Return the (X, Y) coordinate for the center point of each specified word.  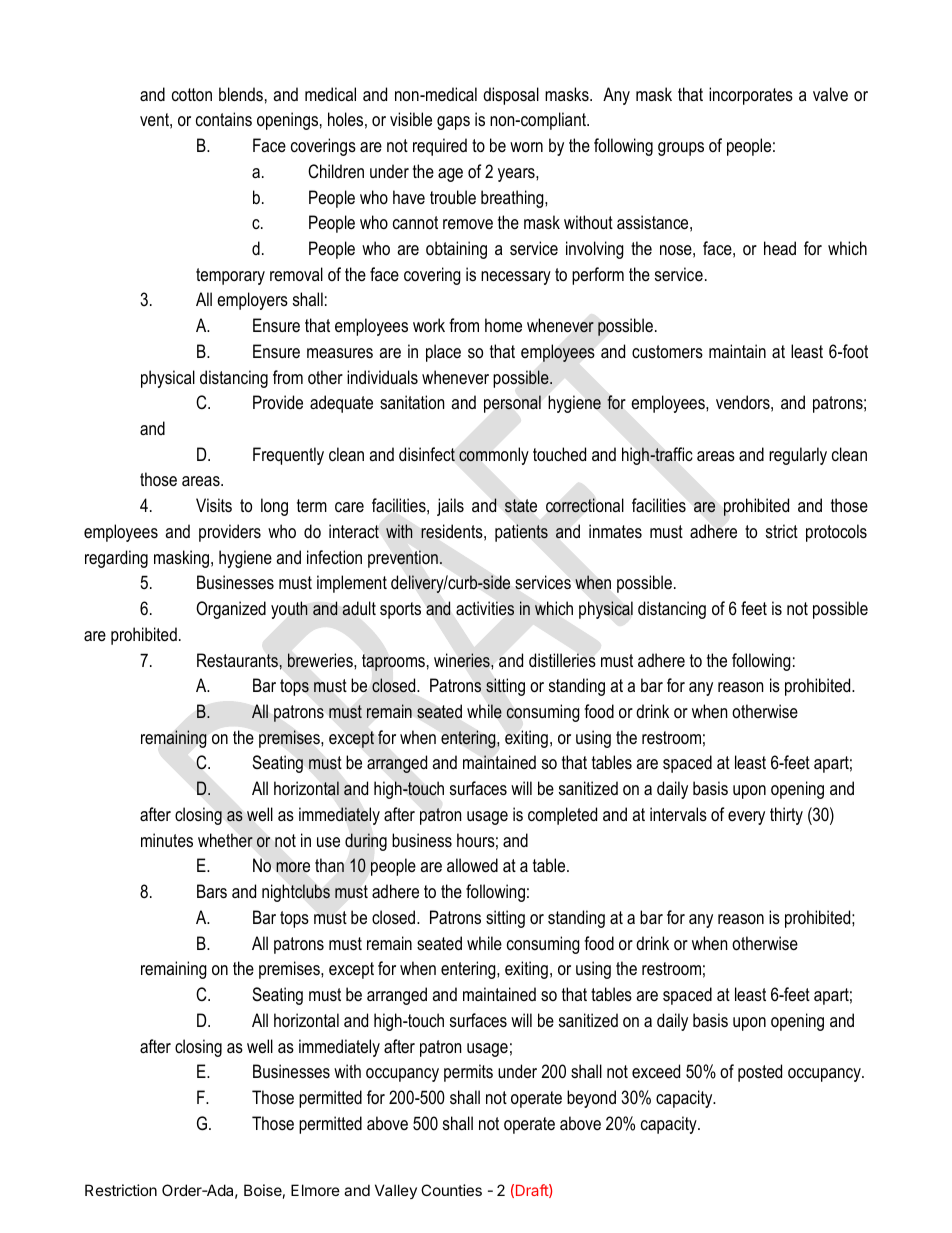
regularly (798, 456)
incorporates (751, 96)
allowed (472, 865)
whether (225, 840)
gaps (453, 123)
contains (224, 119)
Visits (214, 505)
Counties (451, 1190)
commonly (494, 456)
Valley (396, 1191)
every (746, 818)
